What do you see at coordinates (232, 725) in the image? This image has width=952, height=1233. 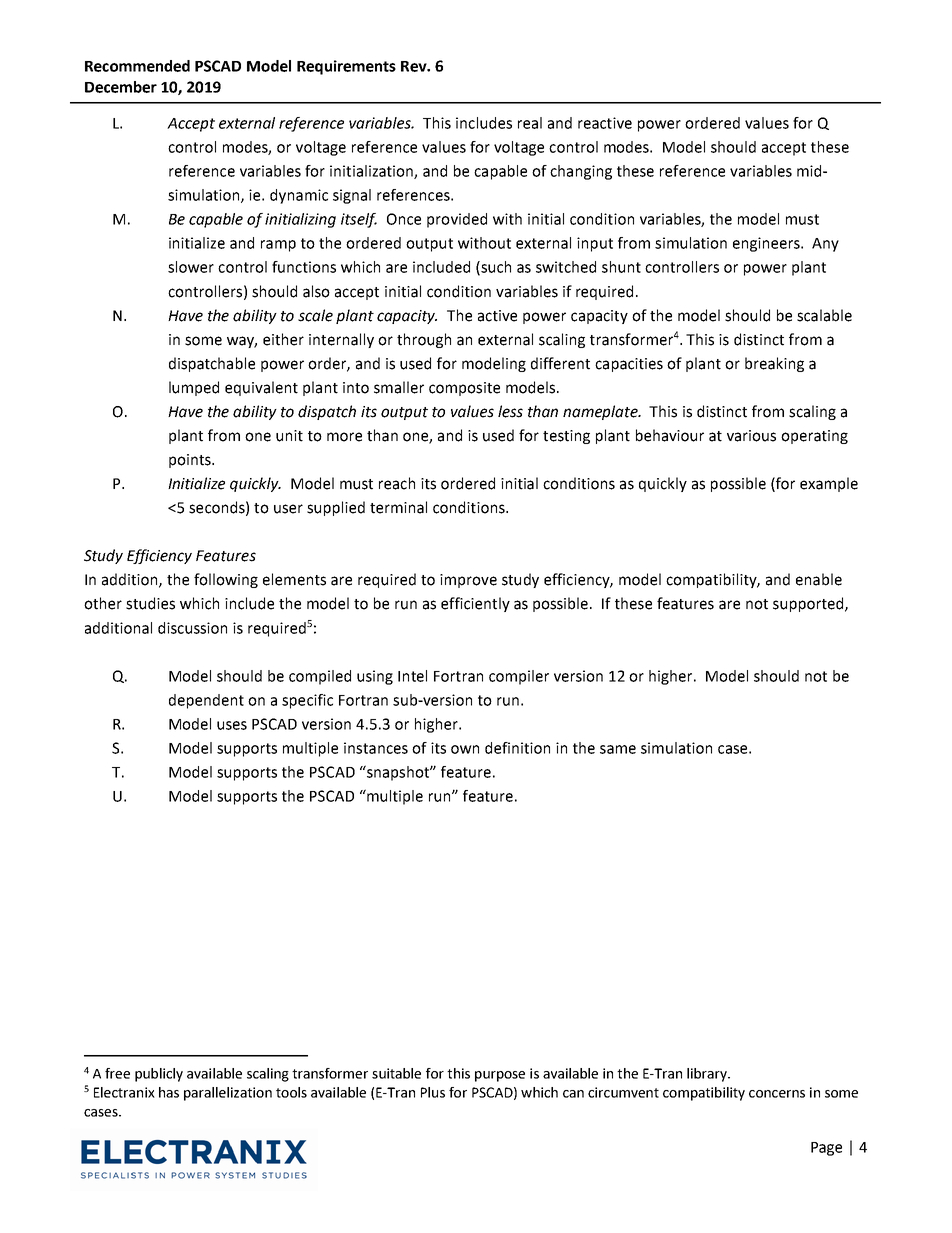 I see `uses` at bounding box center [232, 725].
